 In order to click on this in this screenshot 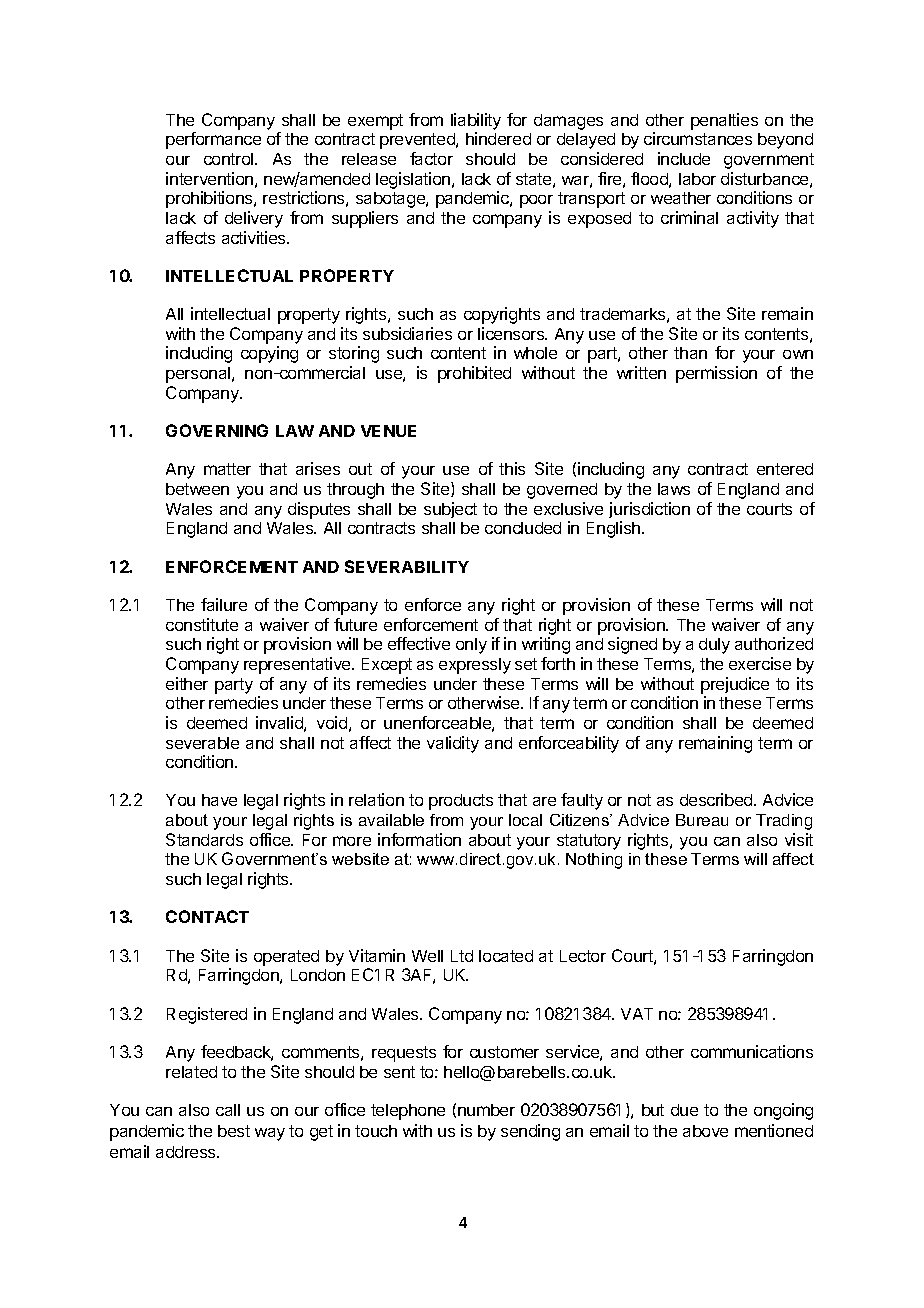, I will do `click(512, 468)`.
